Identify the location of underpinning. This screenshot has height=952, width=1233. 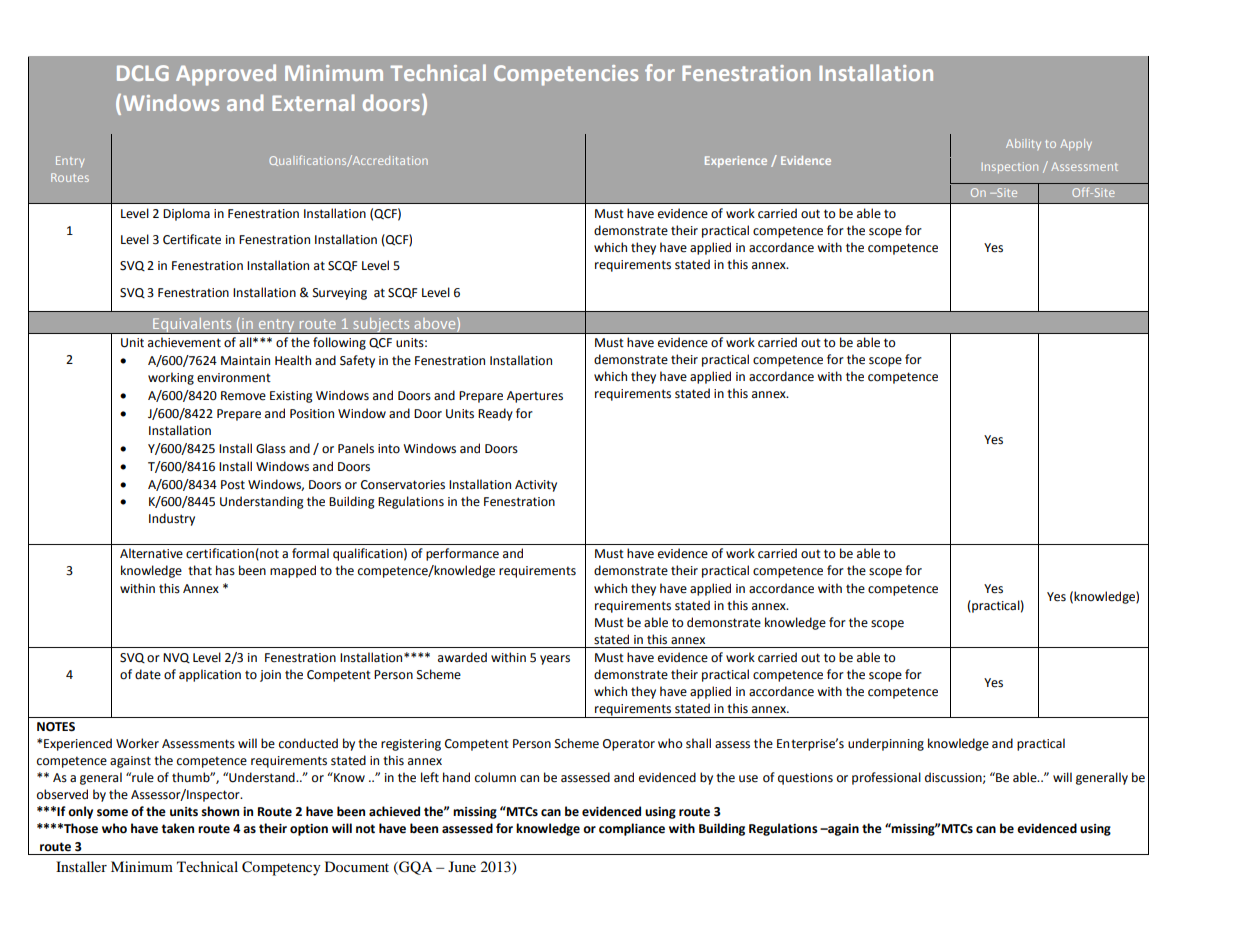
(886, 744).
